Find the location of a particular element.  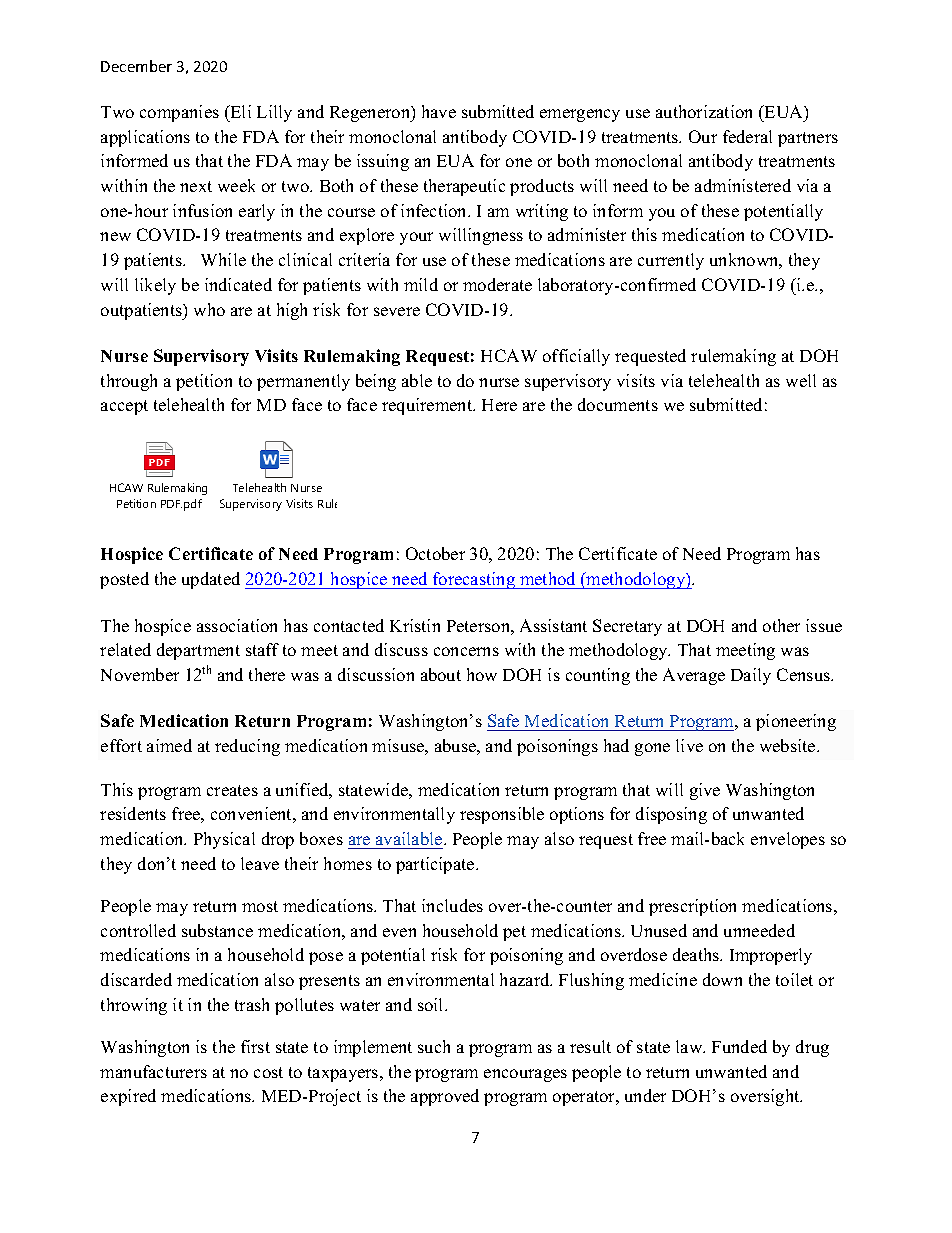

have is located at coordinates (439, 111).
